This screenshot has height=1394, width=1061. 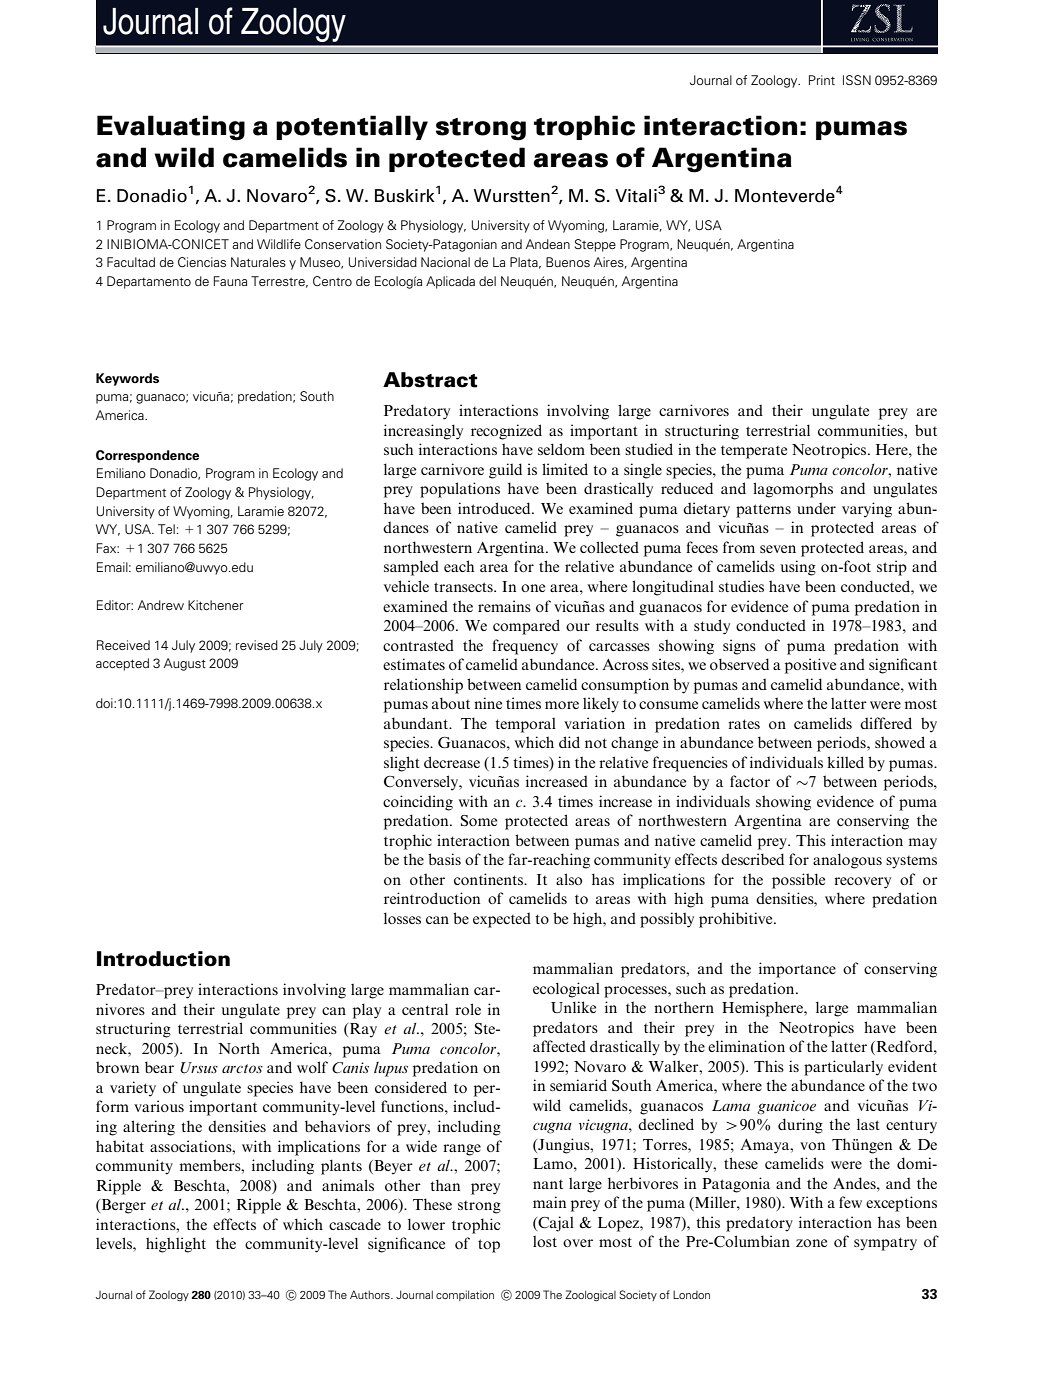 I want to click on Kitchener, so click(x=216, y=605).
